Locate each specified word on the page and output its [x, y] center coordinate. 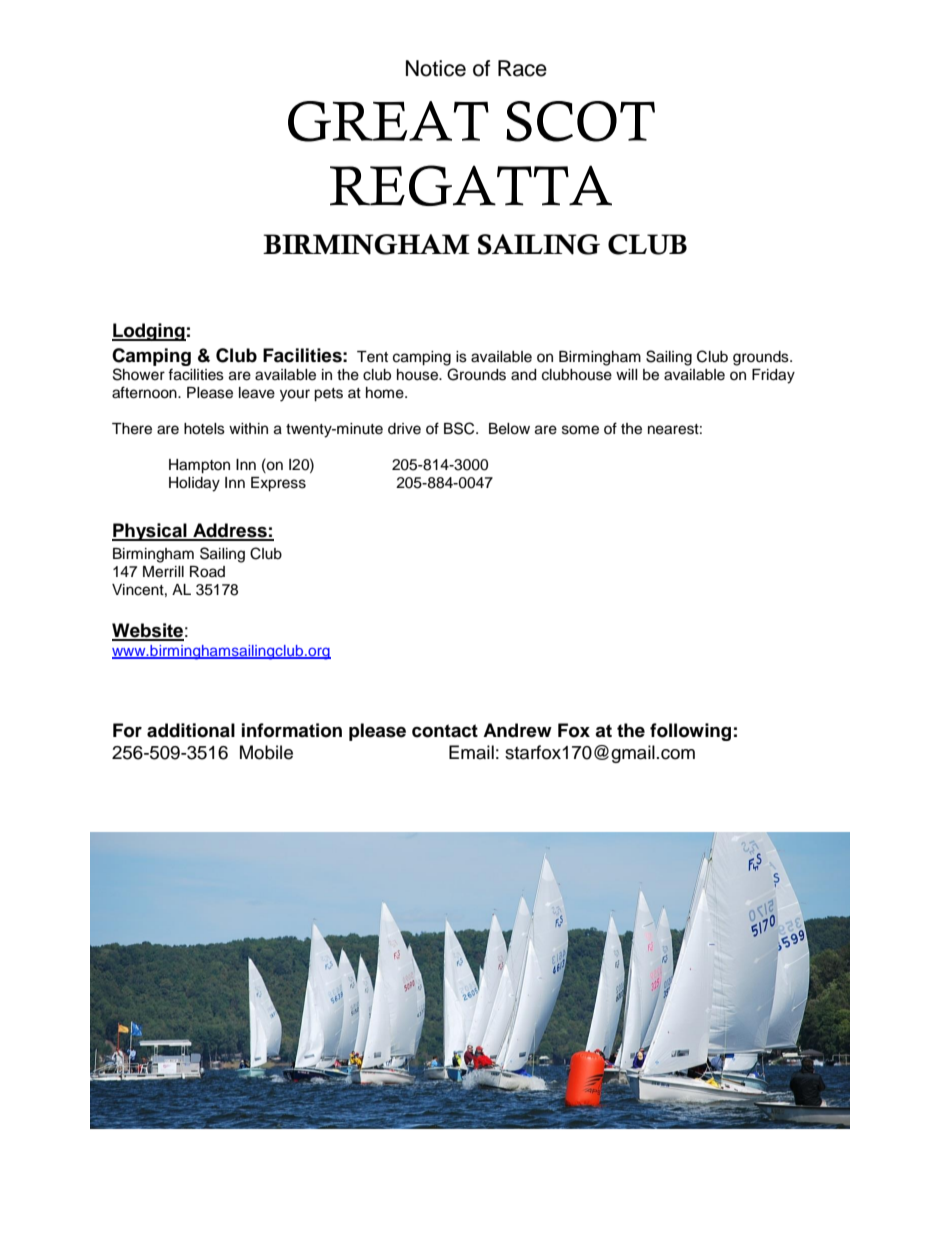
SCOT [580, 121]
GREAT [388, 121]
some [580, 430]
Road [207, 572]
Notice [436, 68]
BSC [460, 428]
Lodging [149, 332]
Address [230, 531]
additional [191, 730]
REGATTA [471, 185]
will [627, 374]
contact [445, 731]
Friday [773, 376]
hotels [204, 429]
